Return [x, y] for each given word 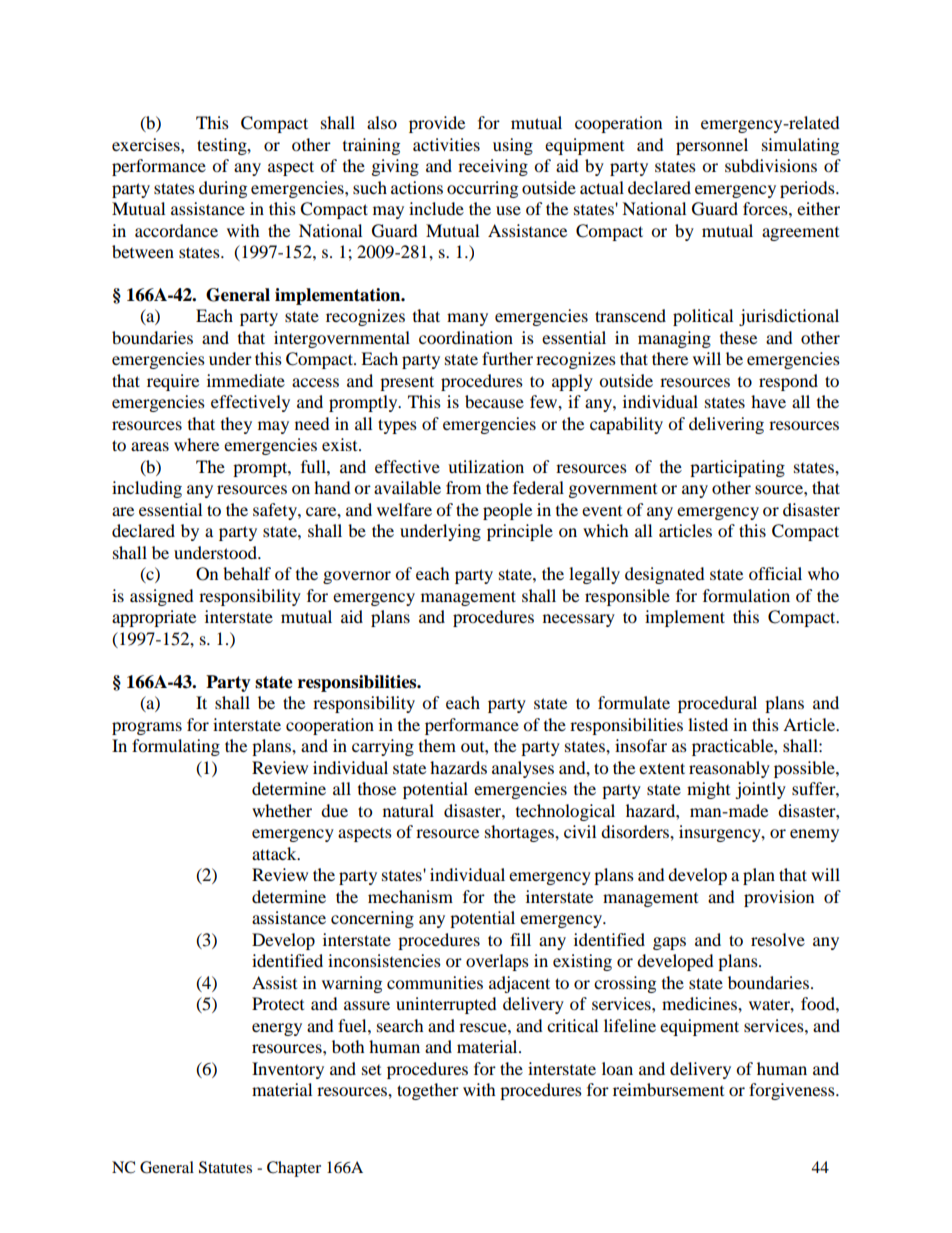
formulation [746, 595]
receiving [493, 167]
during [223, 189]
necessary [579, 620]
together [428, 1091]
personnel [712, 146]
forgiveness [793, 1091]
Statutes [225, 1167]
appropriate [154, 618]
